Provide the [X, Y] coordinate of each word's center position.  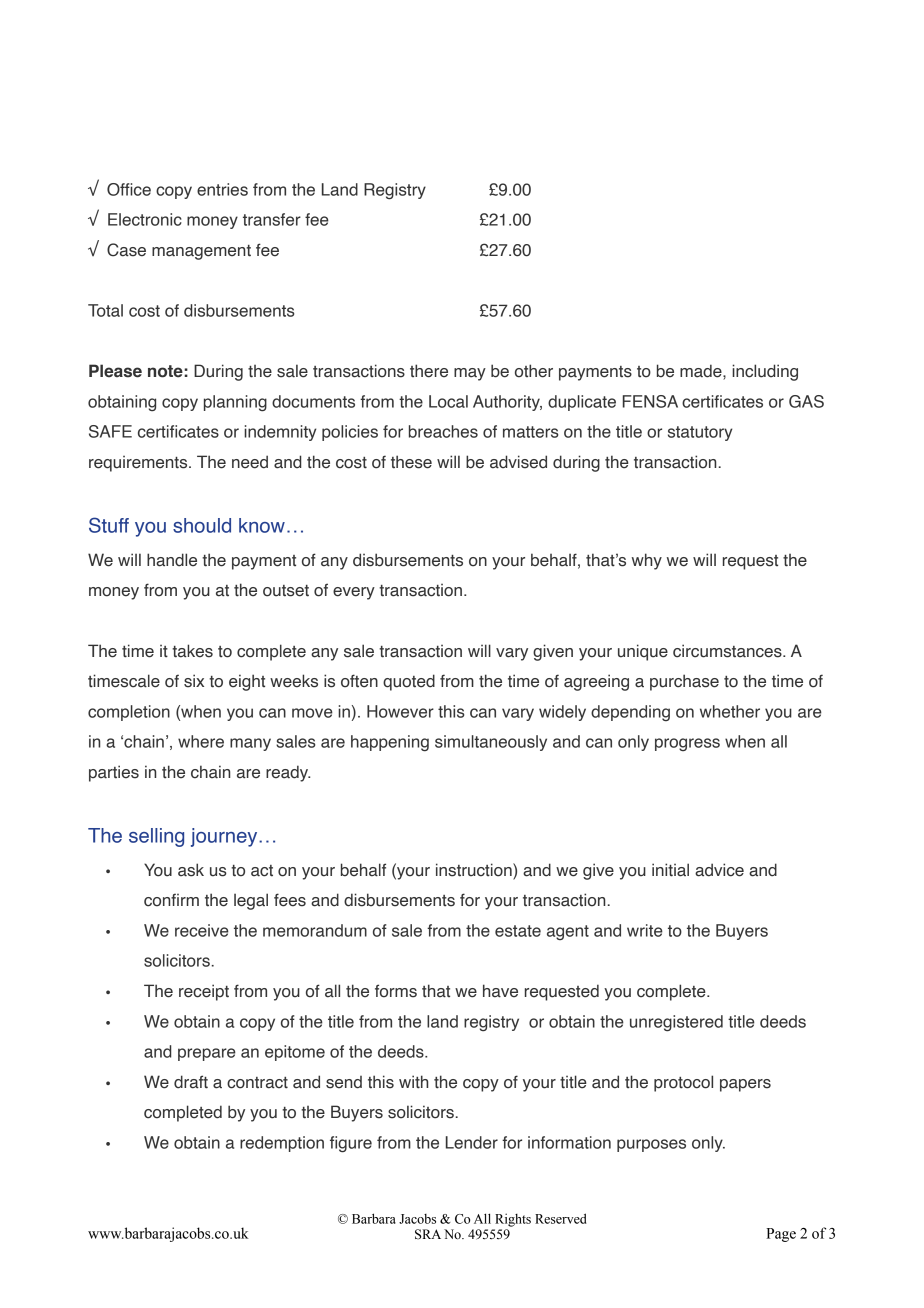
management [201, 252]
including [765, 372]
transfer [272, 219]
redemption [282, 1144]
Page [781, 1235]
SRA [428, 1234]
